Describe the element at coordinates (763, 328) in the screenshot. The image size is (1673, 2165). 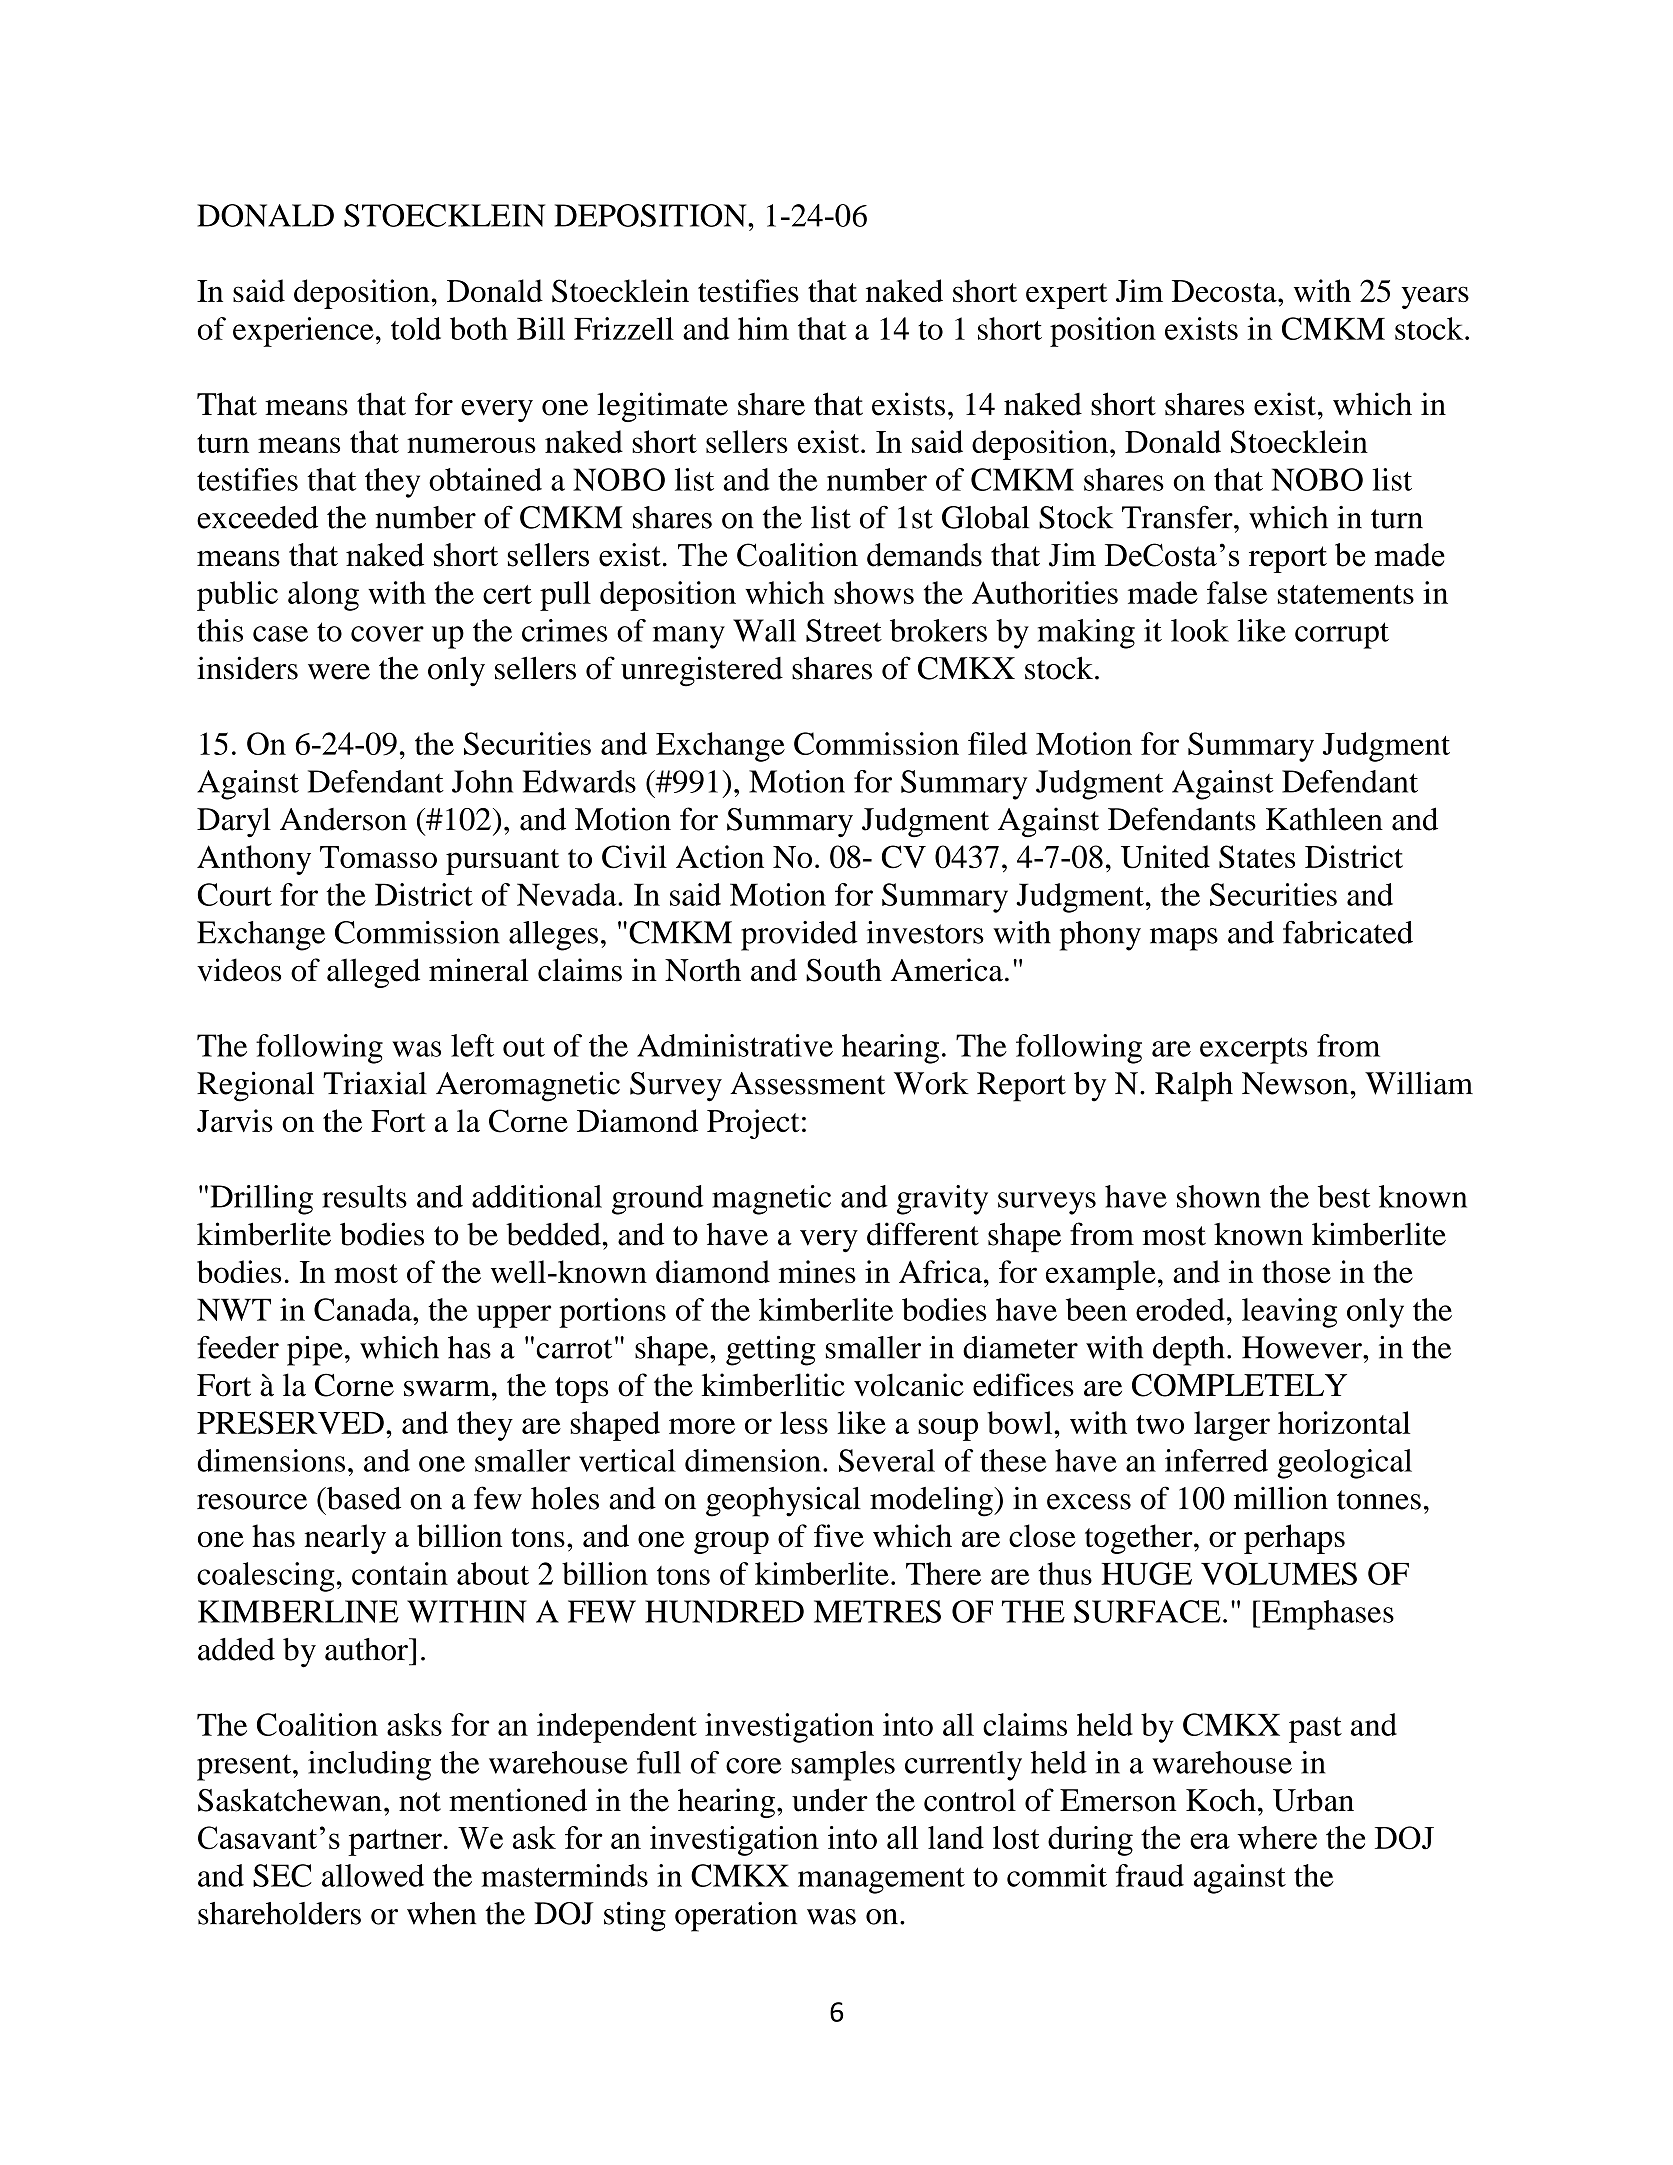
I see `him` at that location.
